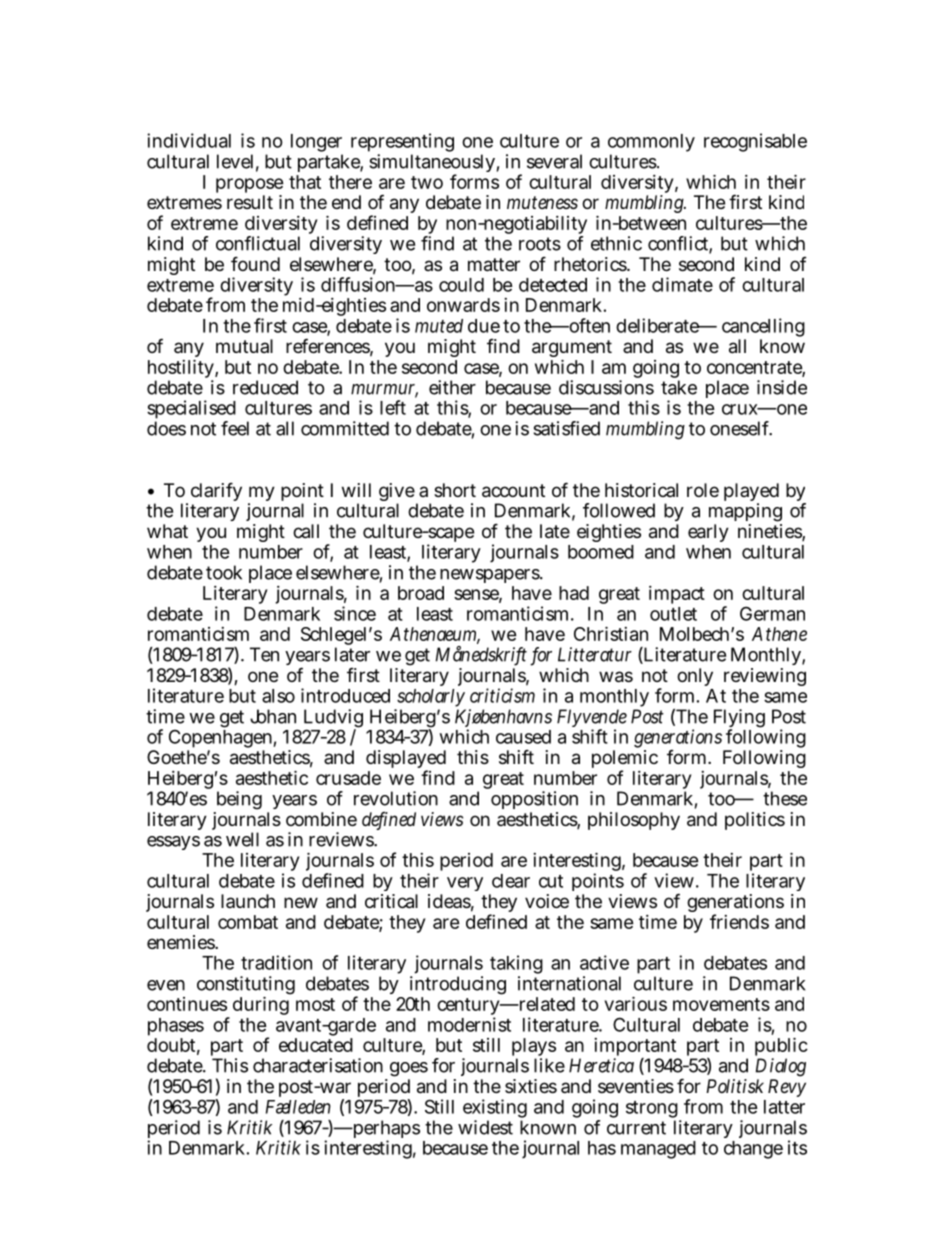  What do you see at coordinates (250, 187) in the screenshot?
I see `propose` at bounding box center [250, 187].
